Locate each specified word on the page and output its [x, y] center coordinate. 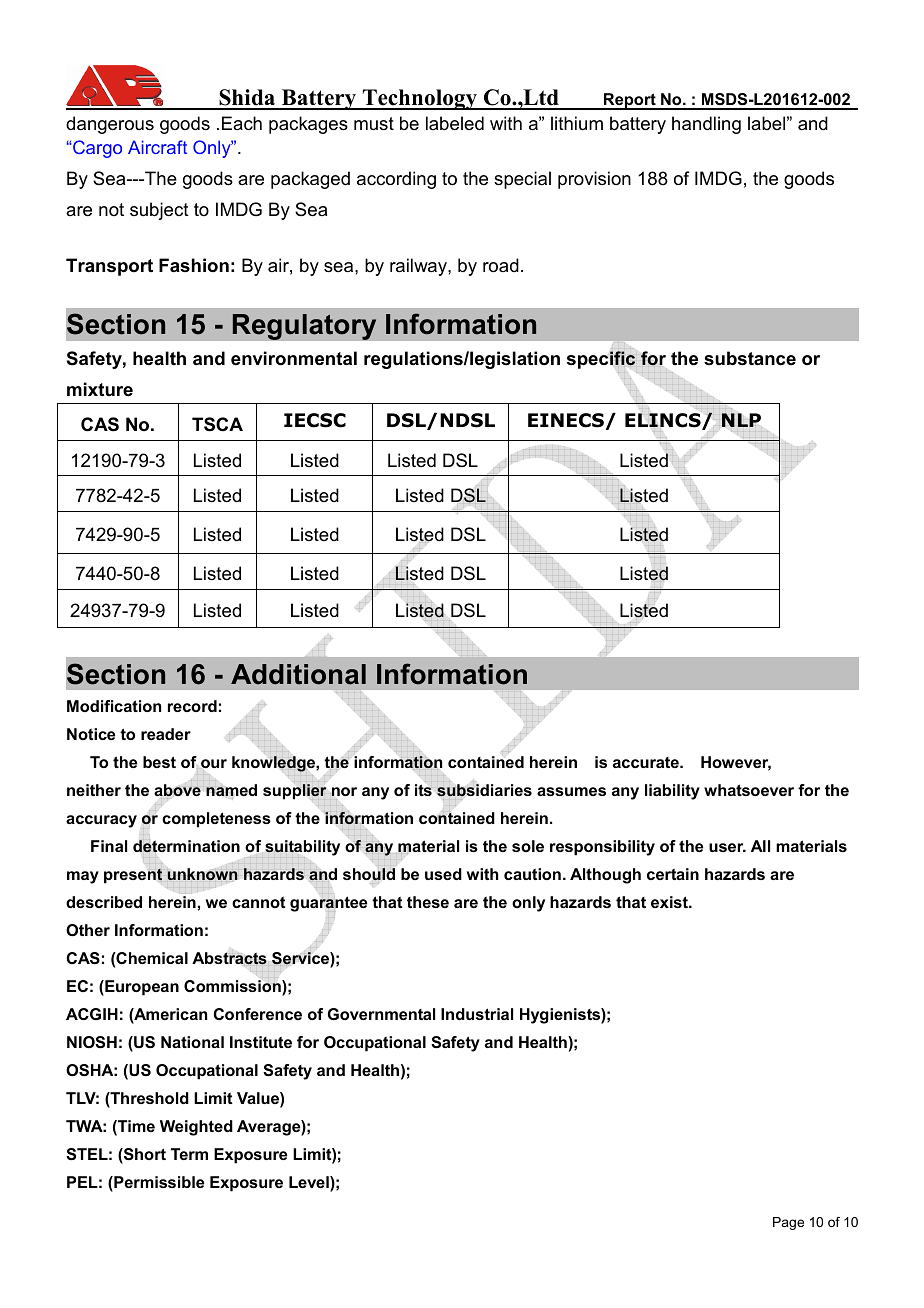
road [501, 265]
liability [672, 792]
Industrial [477, 1014]
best [159, 762]
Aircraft [157, 147]
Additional [298, 674]
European [141, 988]
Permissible [158, 1183]
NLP [741, 420]
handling [706, 125]
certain [673, 874]
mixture [100, 389]
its [423, 790]
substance [750, 358]
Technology [420, 99]
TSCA [217, 424]
